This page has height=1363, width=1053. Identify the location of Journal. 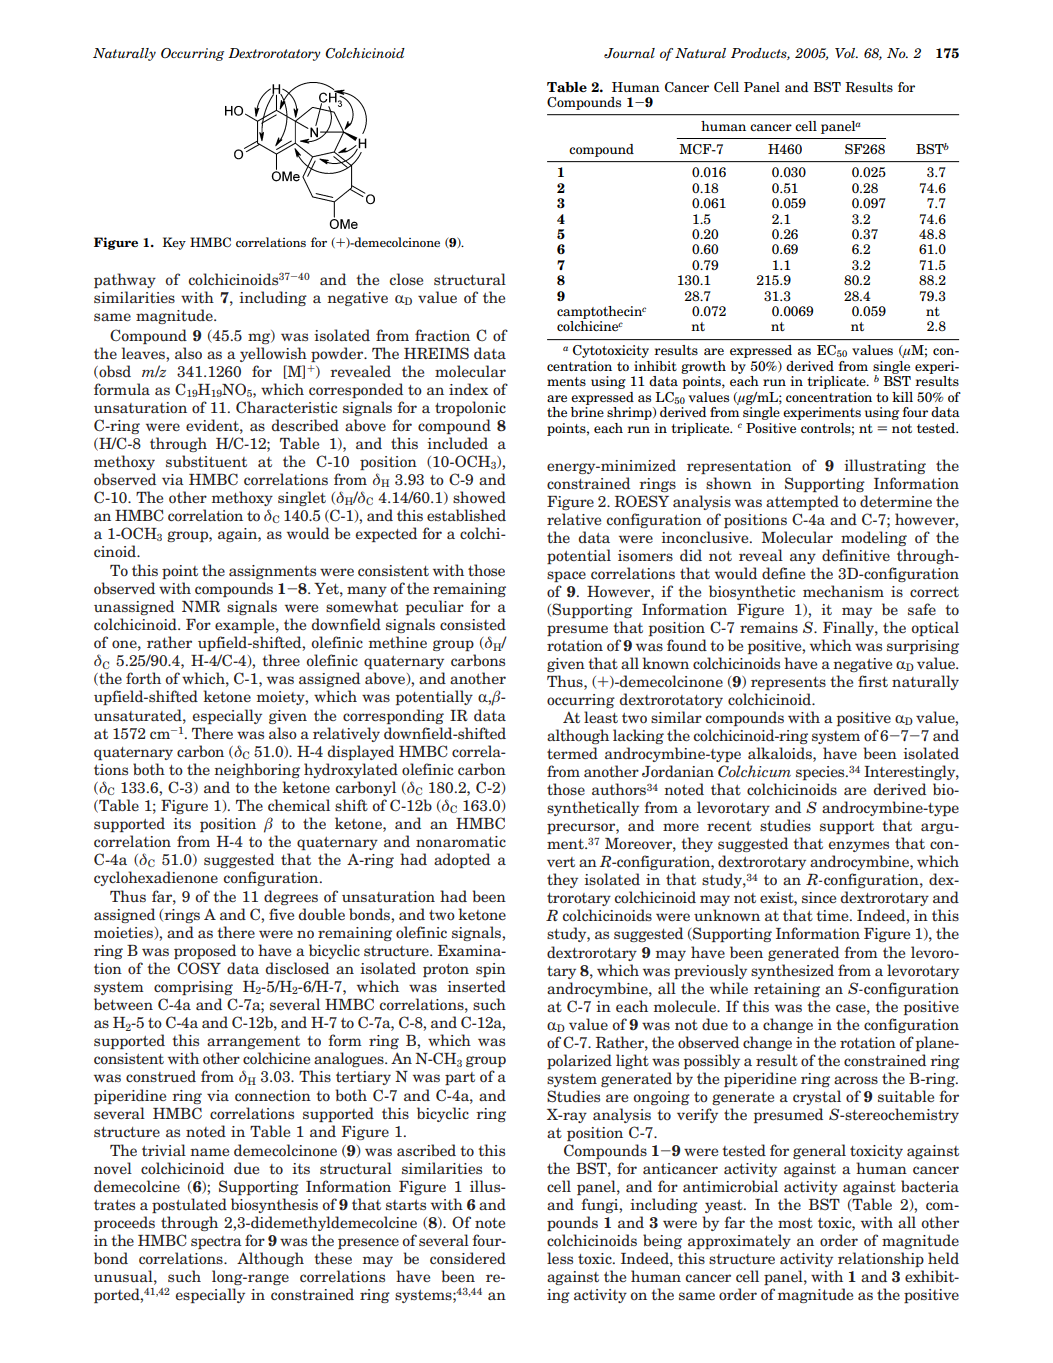
(629, 53).
